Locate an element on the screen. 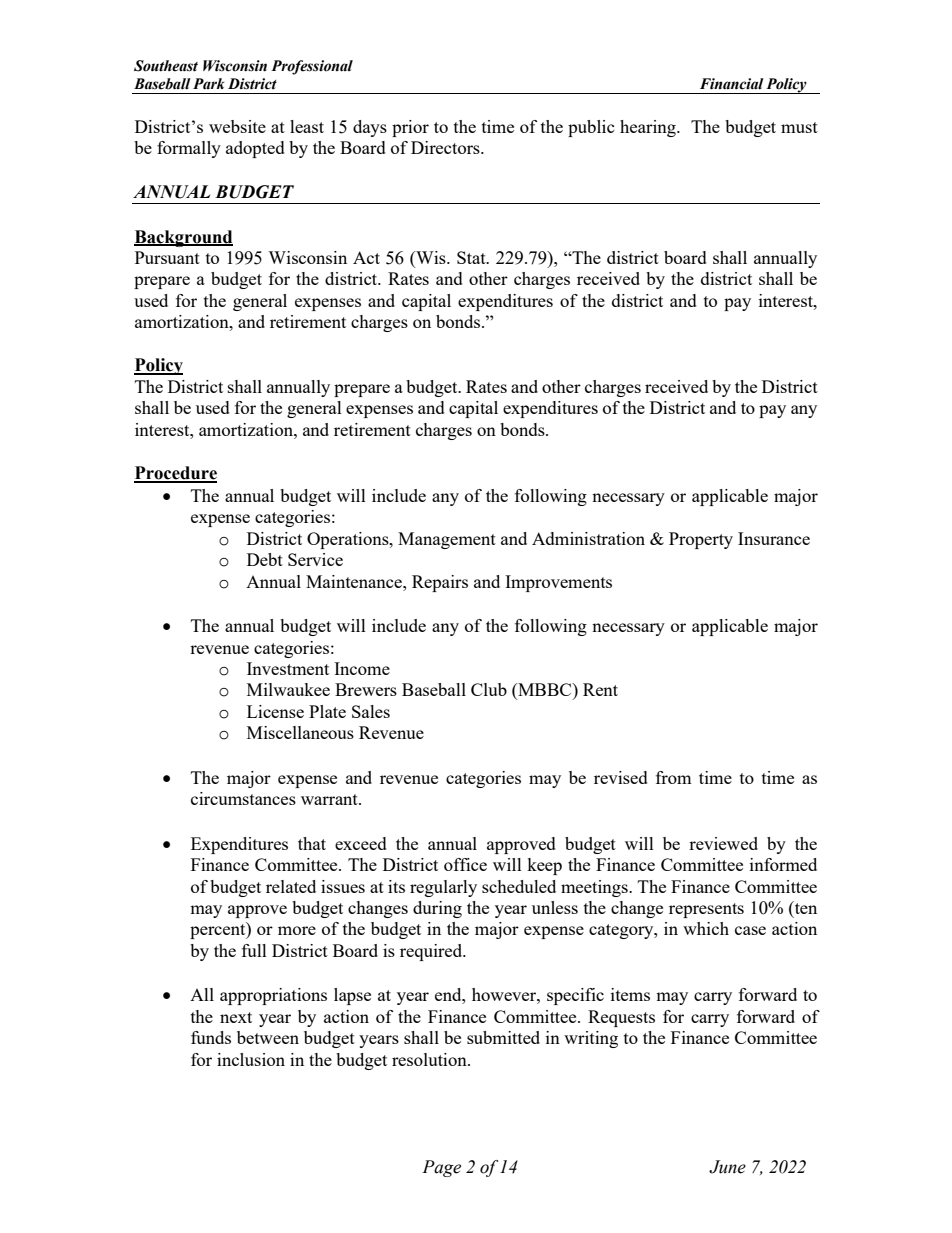 The height and width of the screenshot is (1233, 952). Page is located at coordinates (441, 1168).
